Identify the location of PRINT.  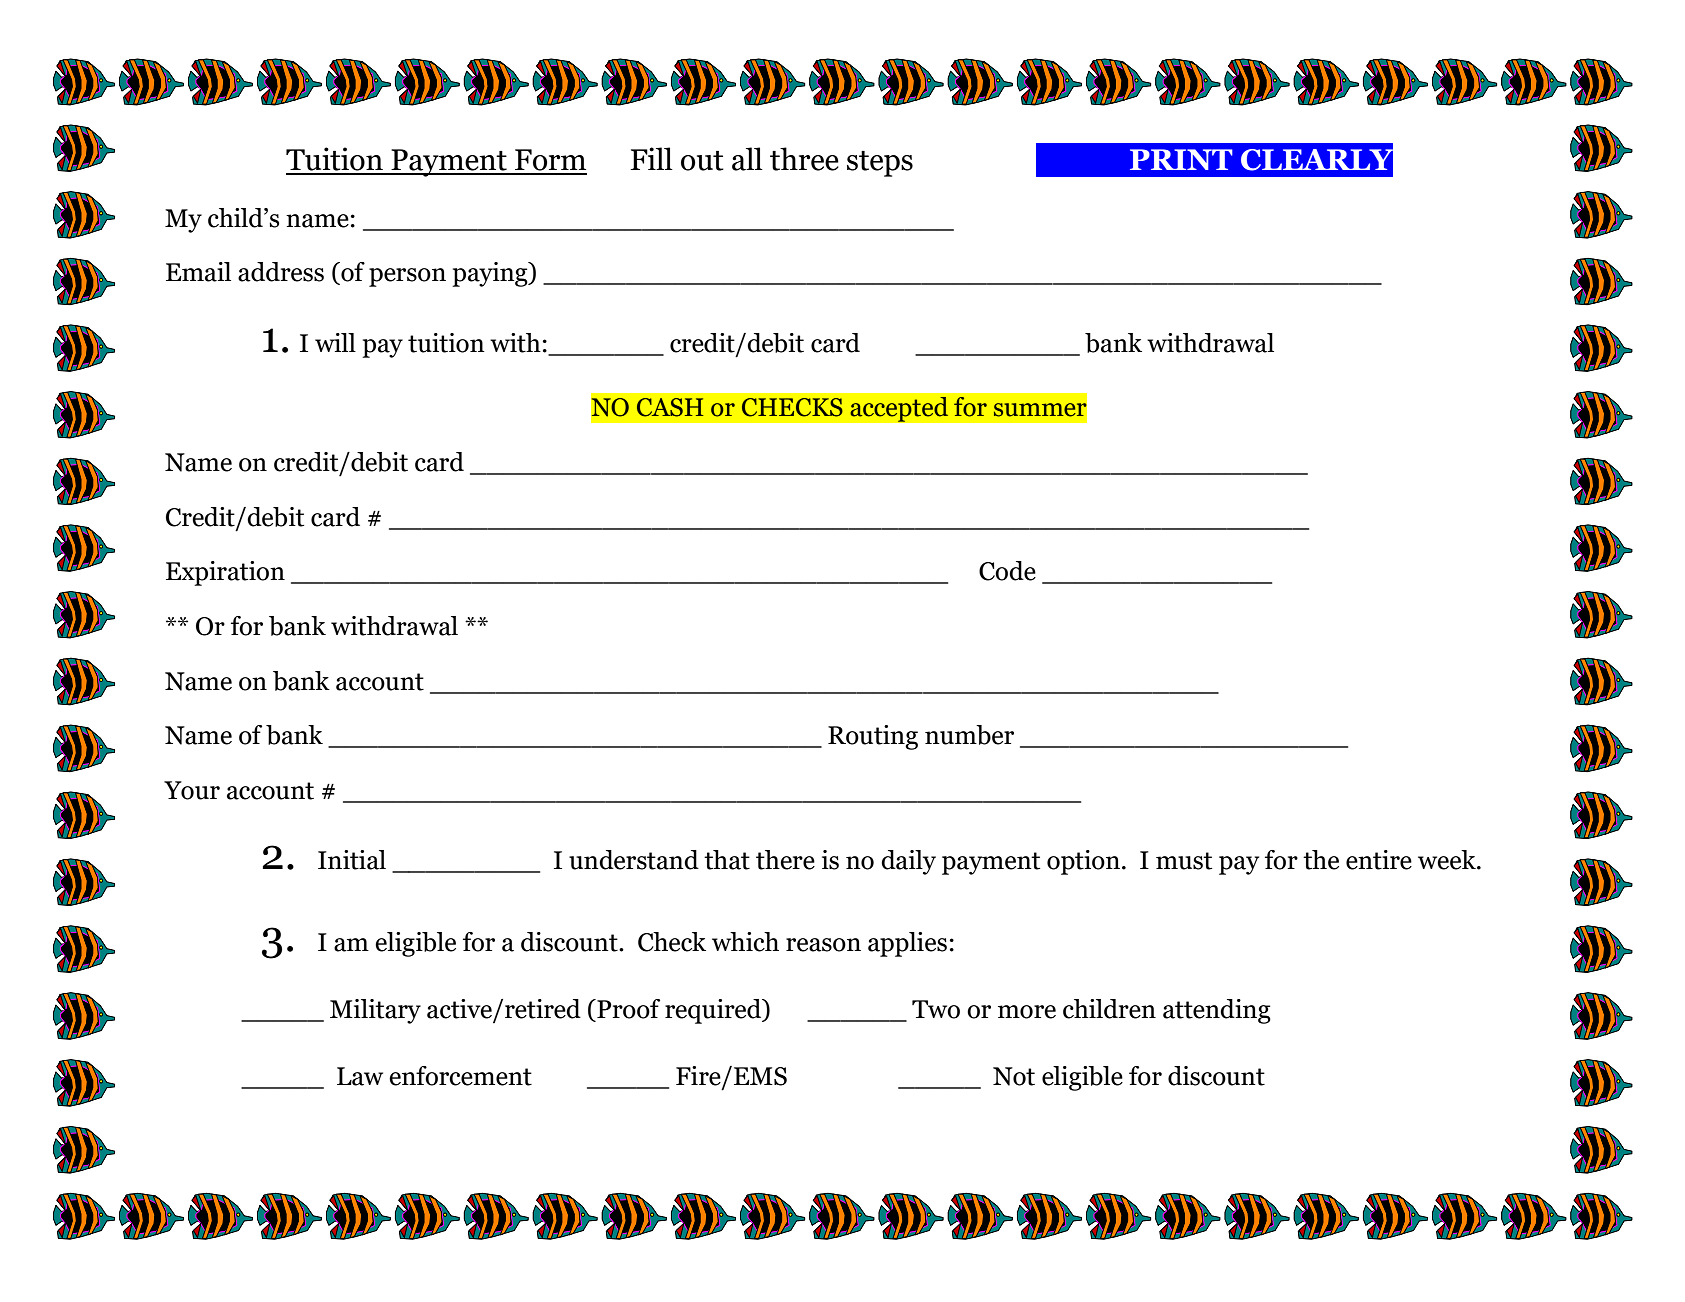
(1181, 159).
